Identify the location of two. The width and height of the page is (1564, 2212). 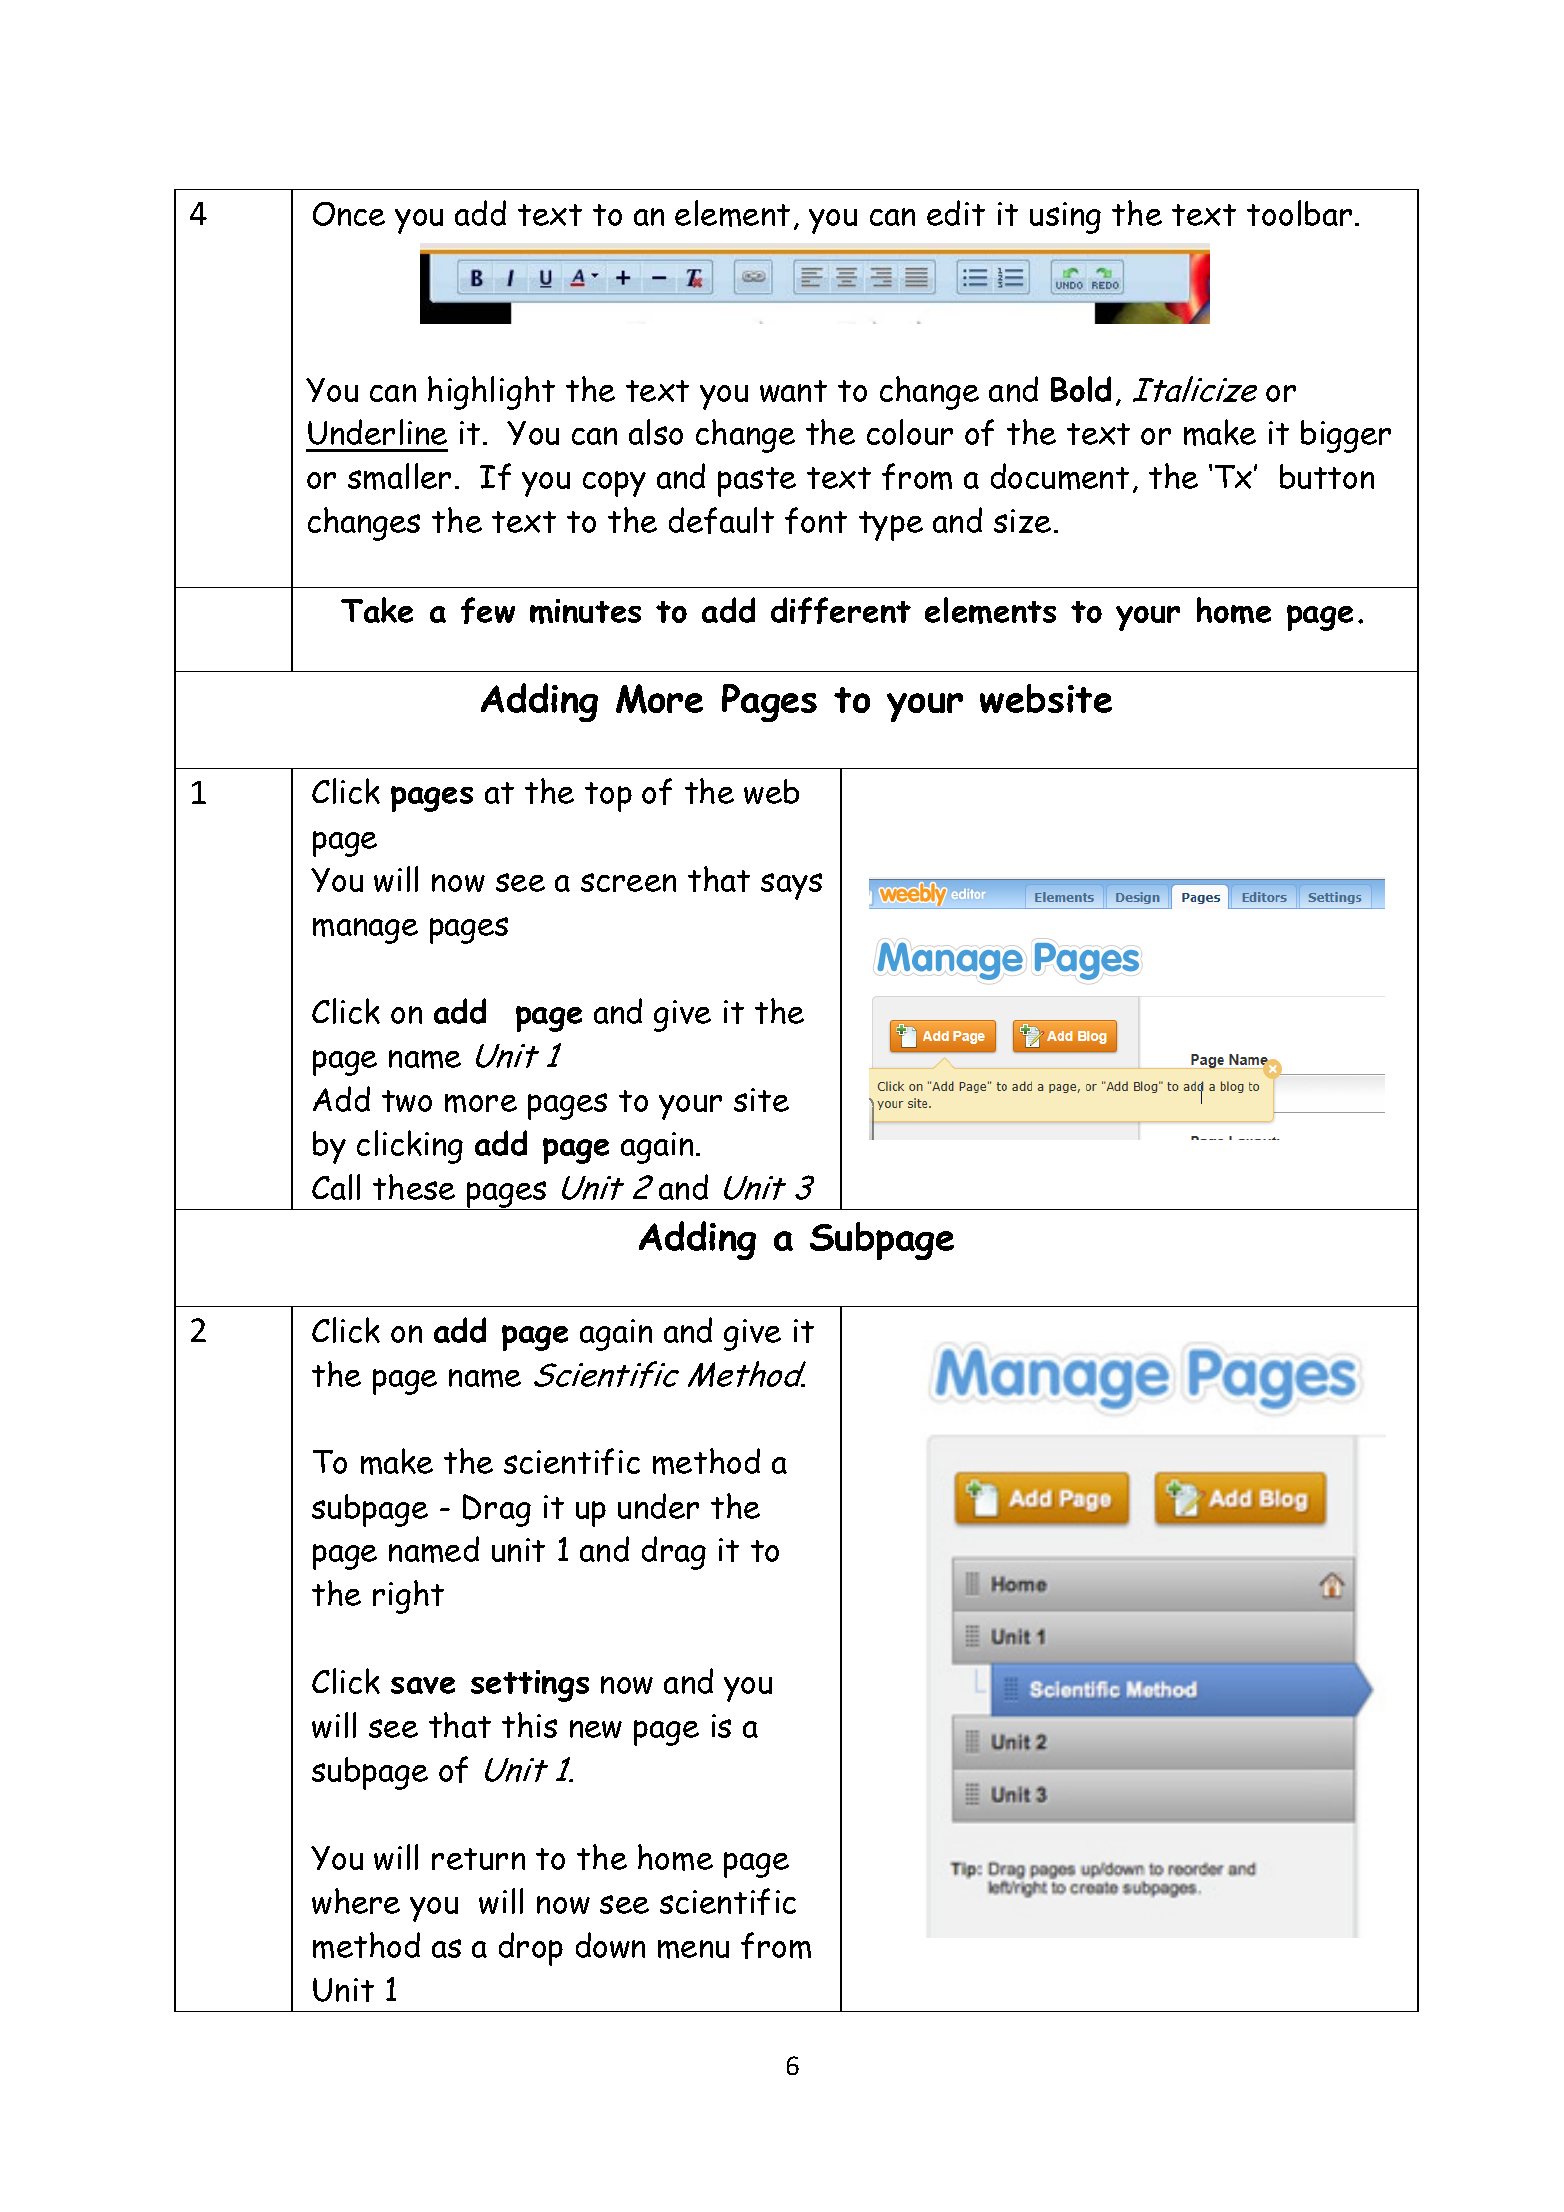
(407, 1101).
